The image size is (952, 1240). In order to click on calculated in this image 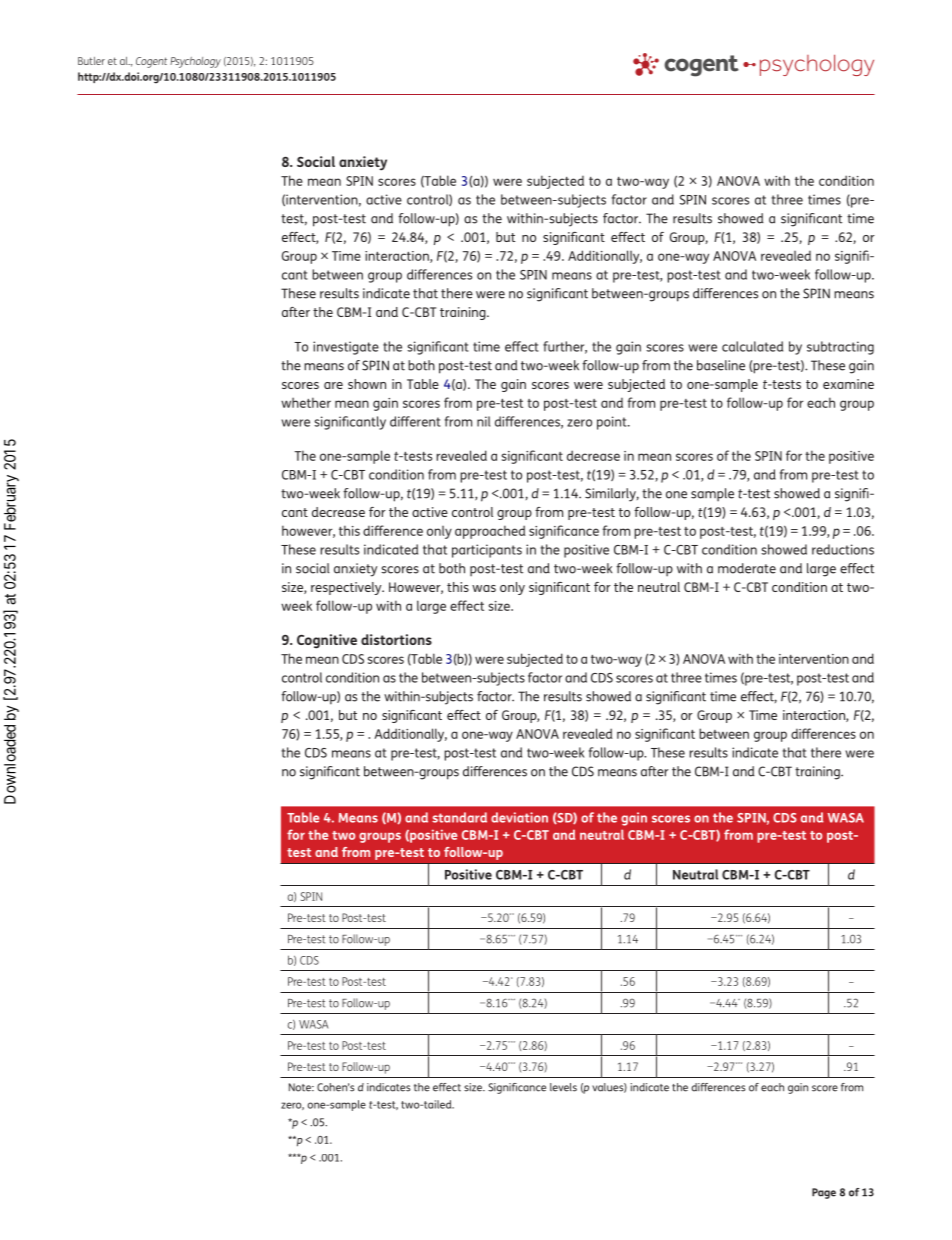, I will do `click(752, 346)`.
